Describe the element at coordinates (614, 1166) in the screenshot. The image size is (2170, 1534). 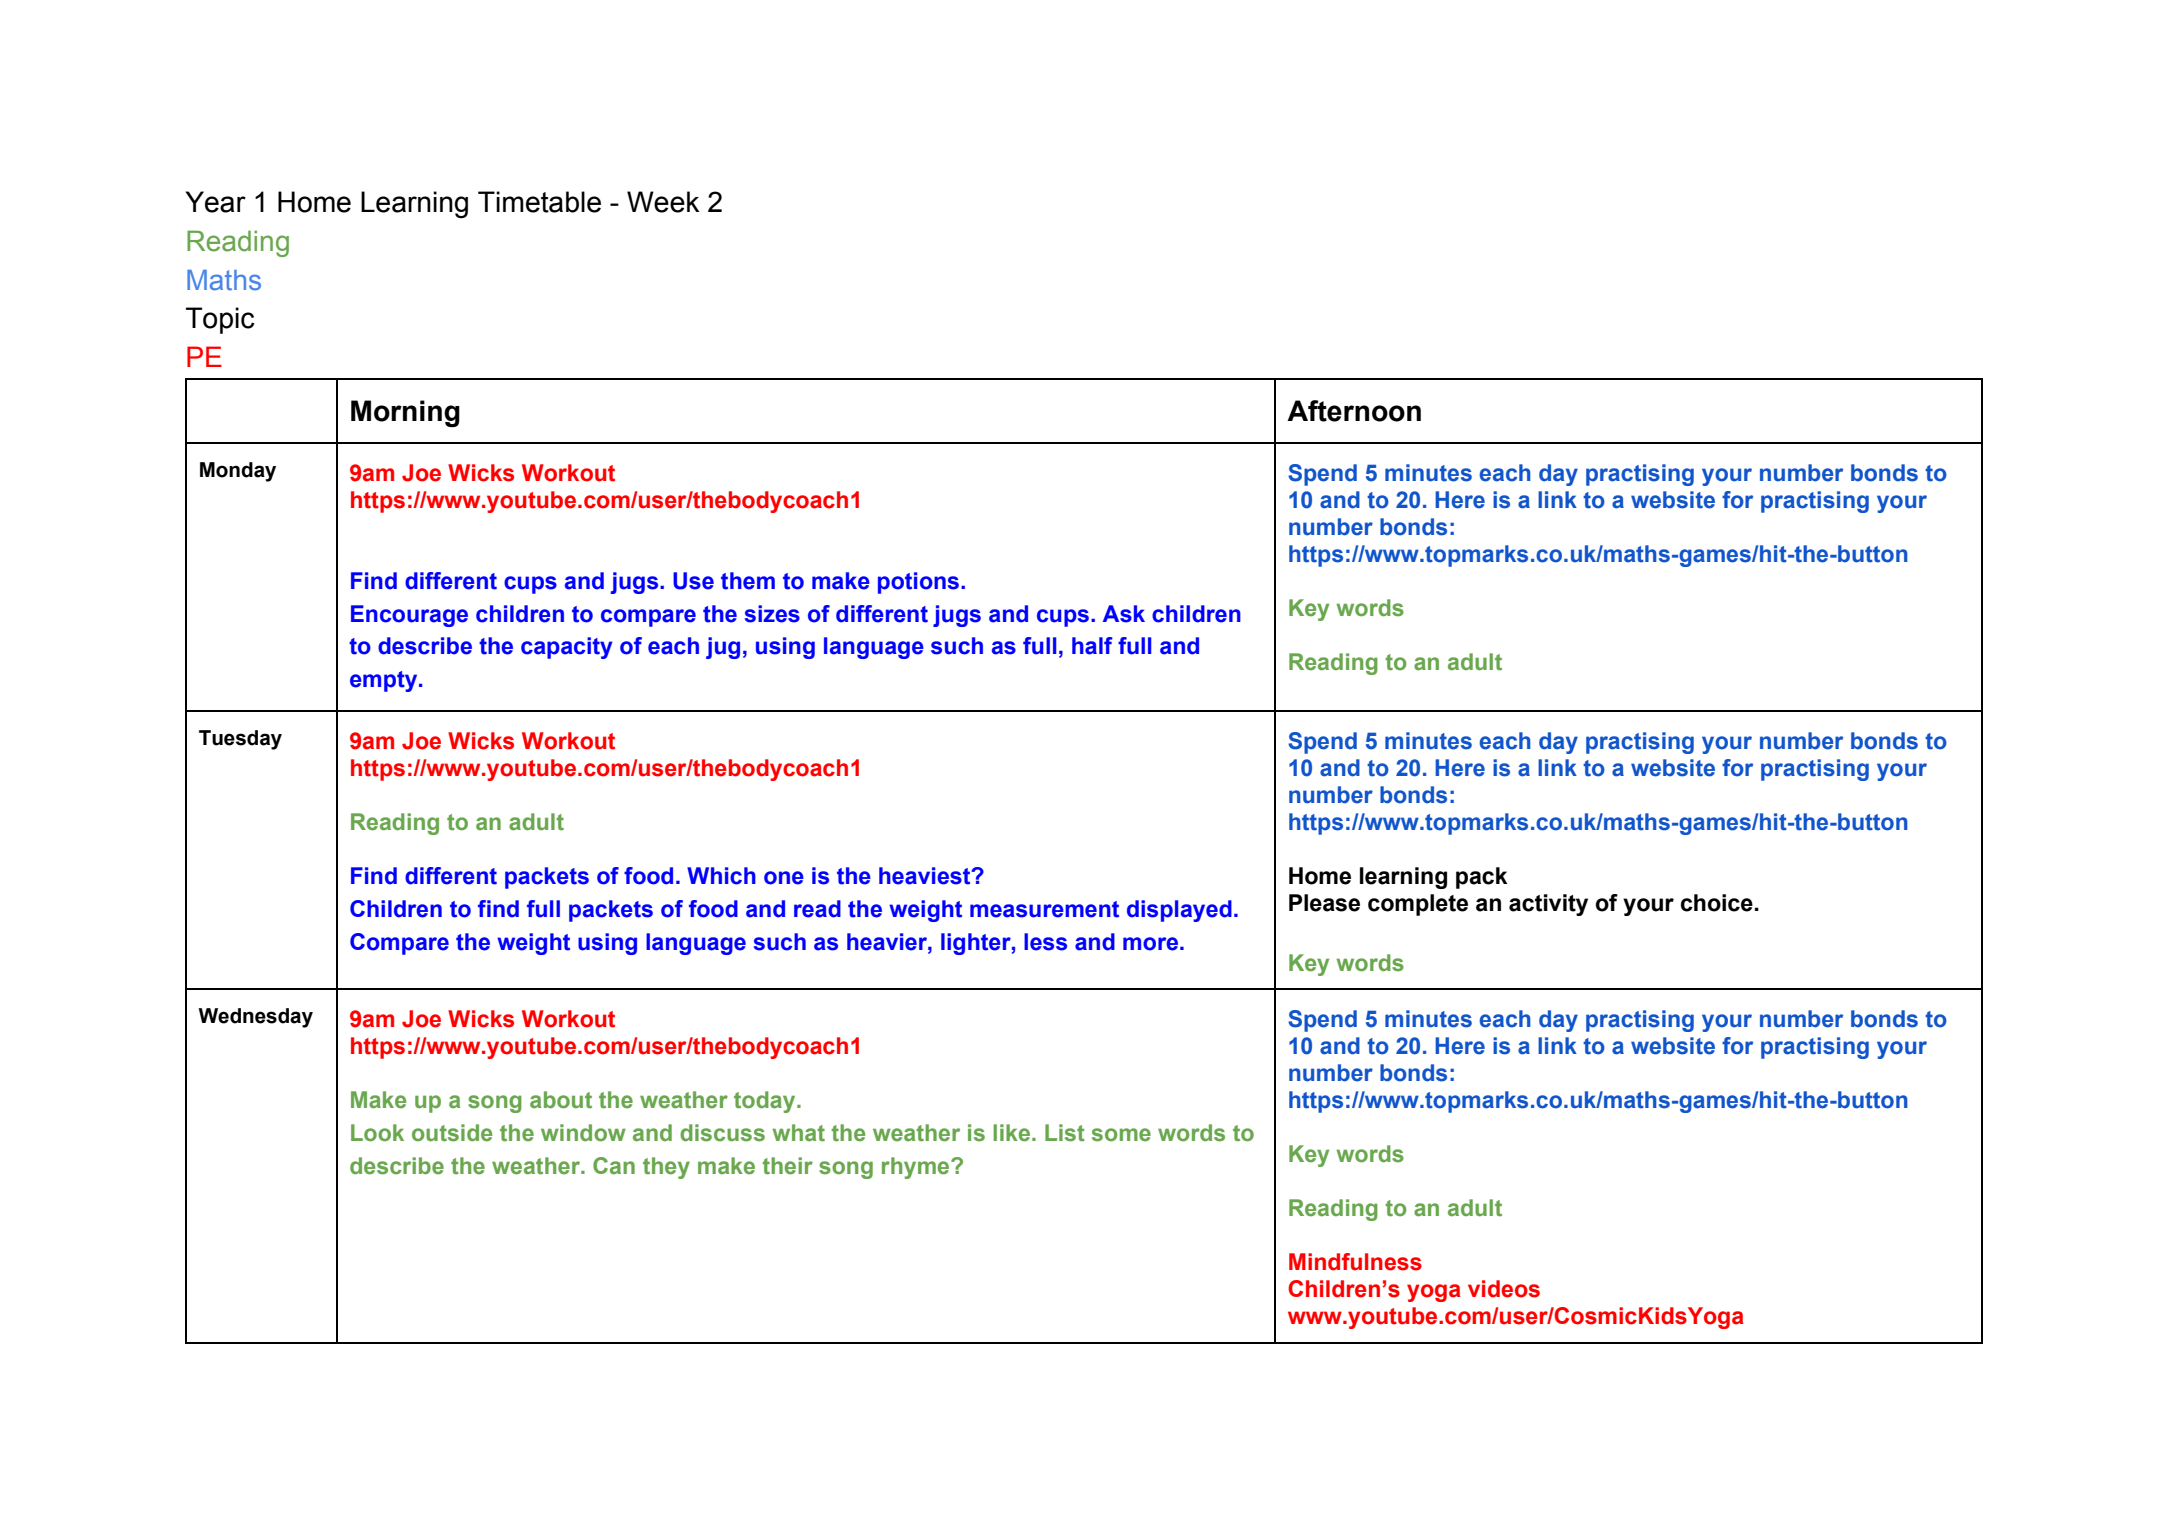
I see `Can` at that location.
